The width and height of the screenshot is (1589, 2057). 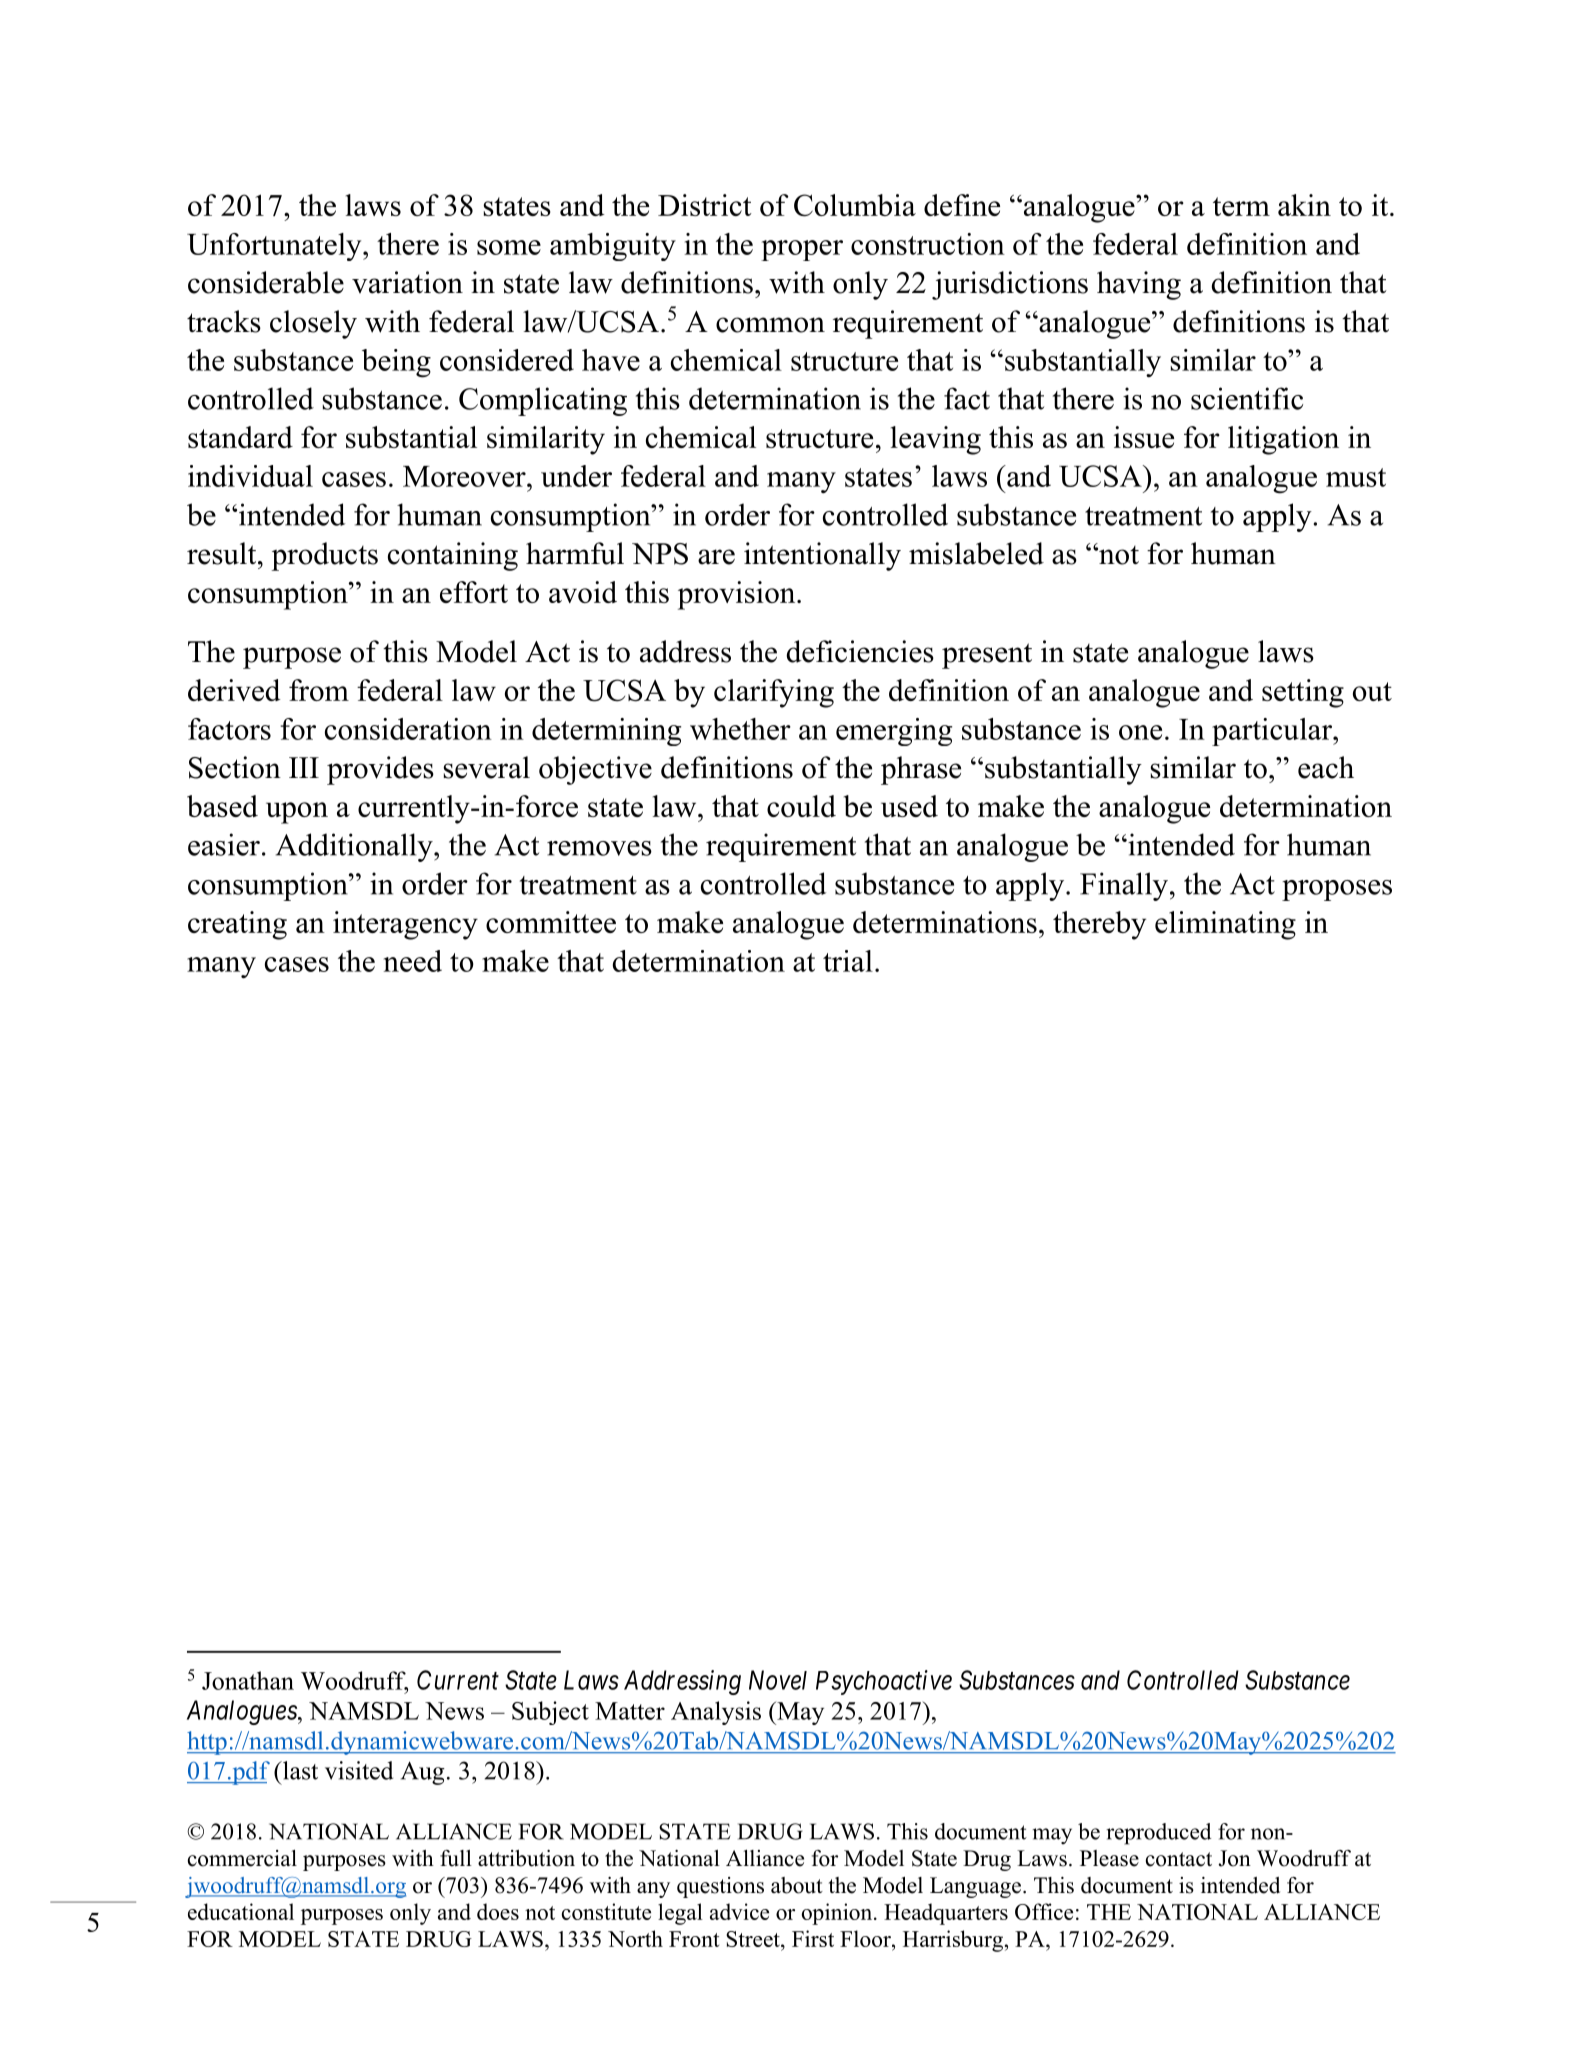 What do you see at coordinates (456, 1858) in the screenshot?
I see `full` at bounding box center [456, 1858].
